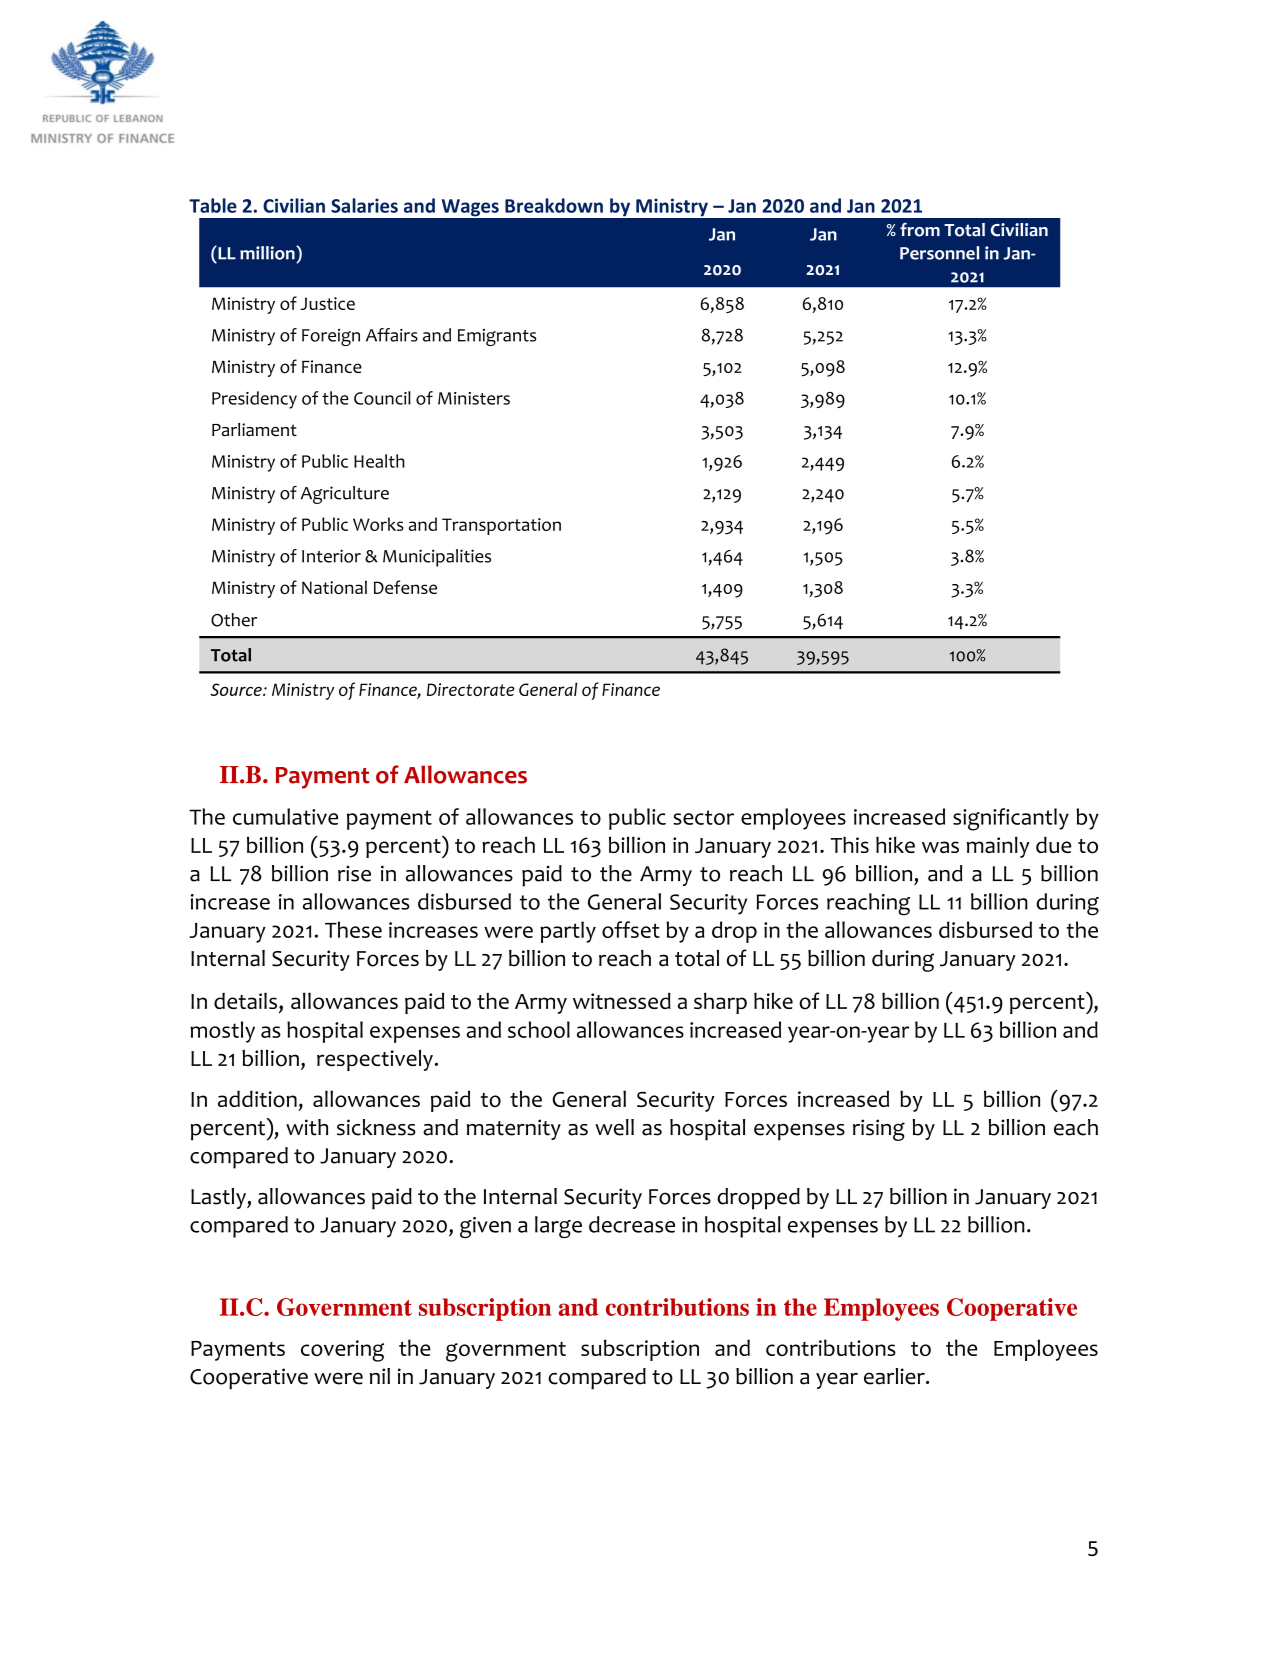 Image resolution: width=1288 pixels, height=1666 pixels. What do you see at coordinates (554, 205) in the document?
I see `Breakdown` at bounding box center [554, 205].
